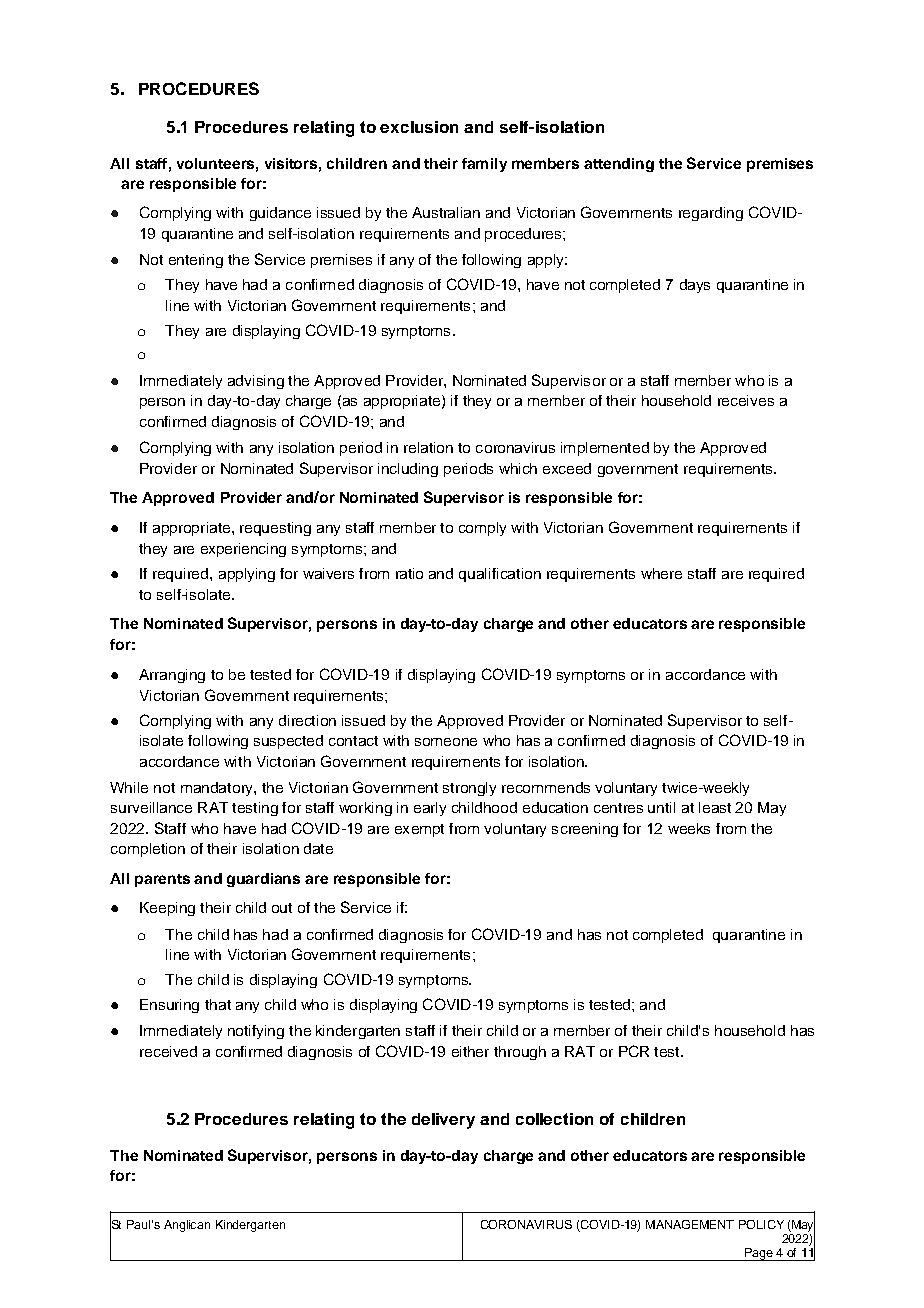  What do you see at coordinates (711, 214) in the image?
I see `regarding` at bounding box center [711, 214].
